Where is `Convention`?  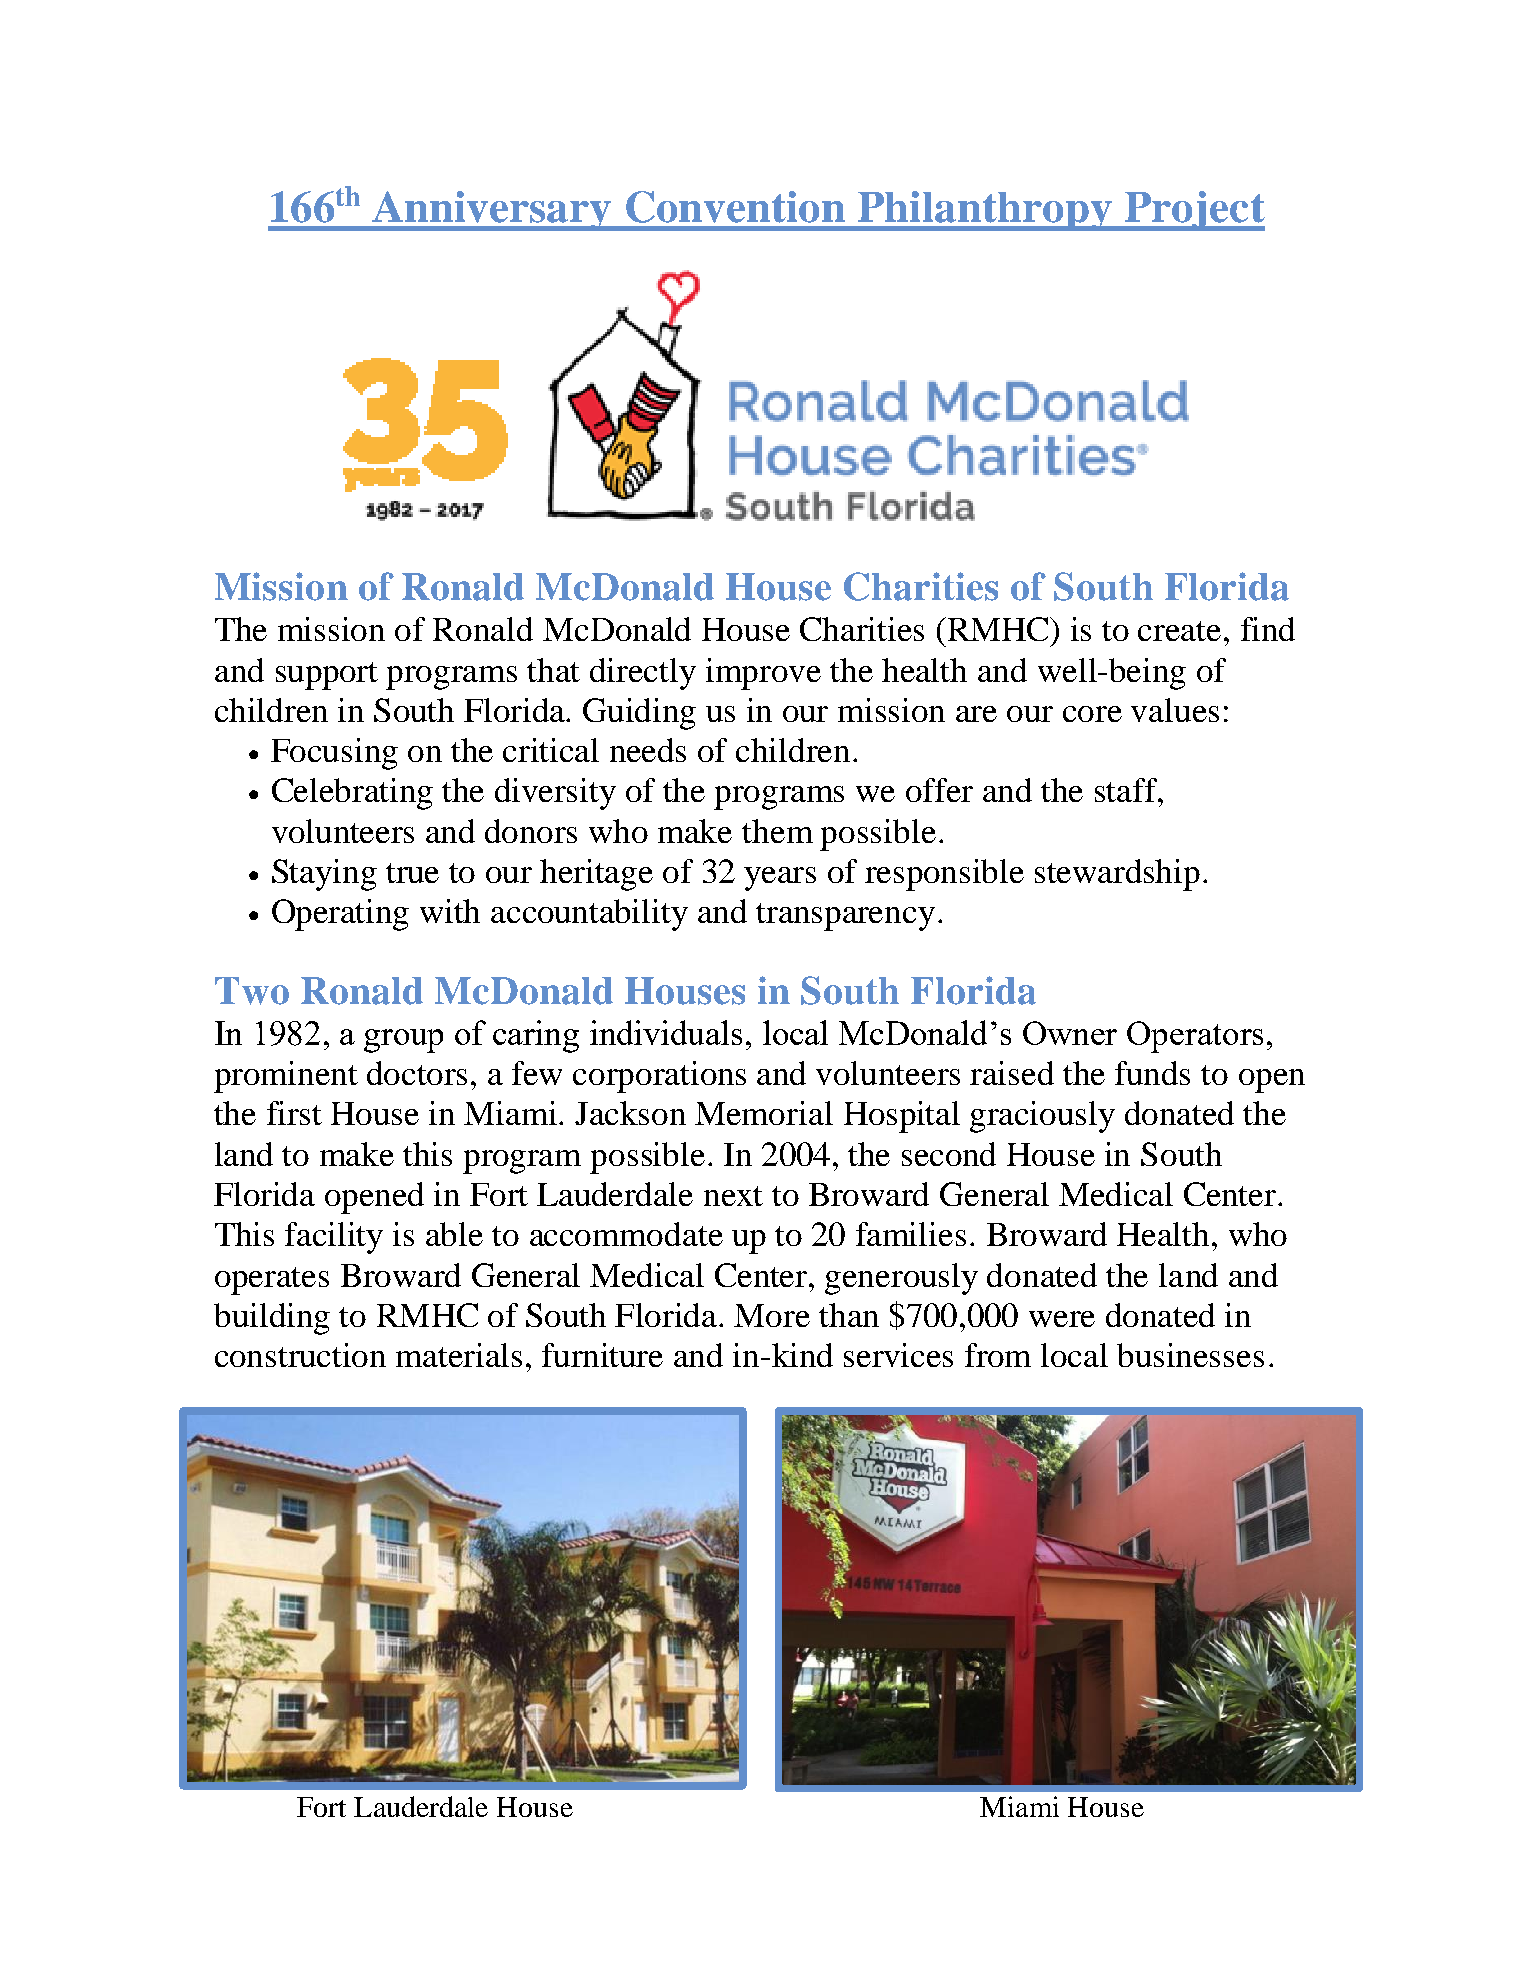 Convention is located at coordinates (735, 207).
